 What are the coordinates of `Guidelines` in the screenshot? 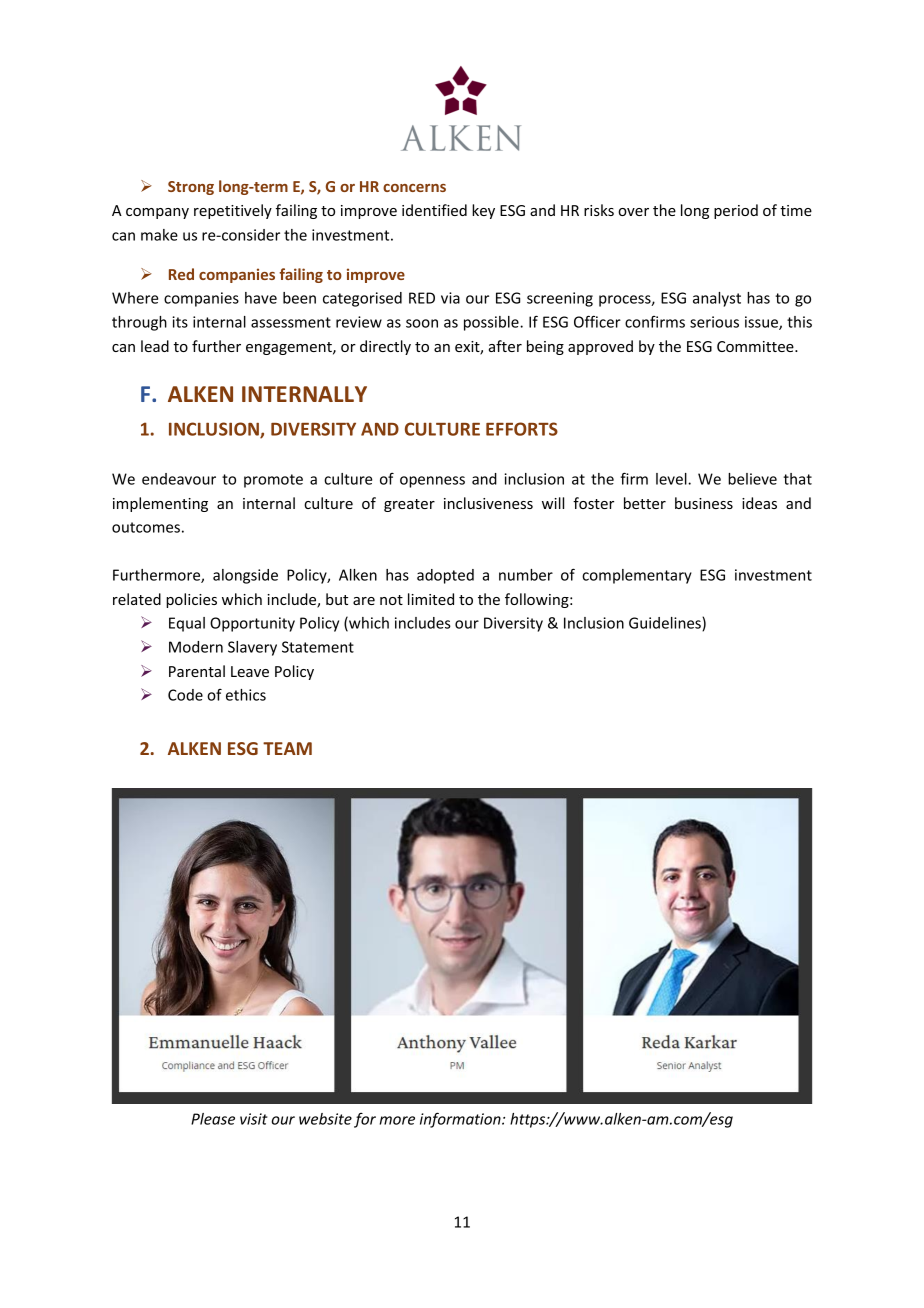 It's located at (666, 624).
